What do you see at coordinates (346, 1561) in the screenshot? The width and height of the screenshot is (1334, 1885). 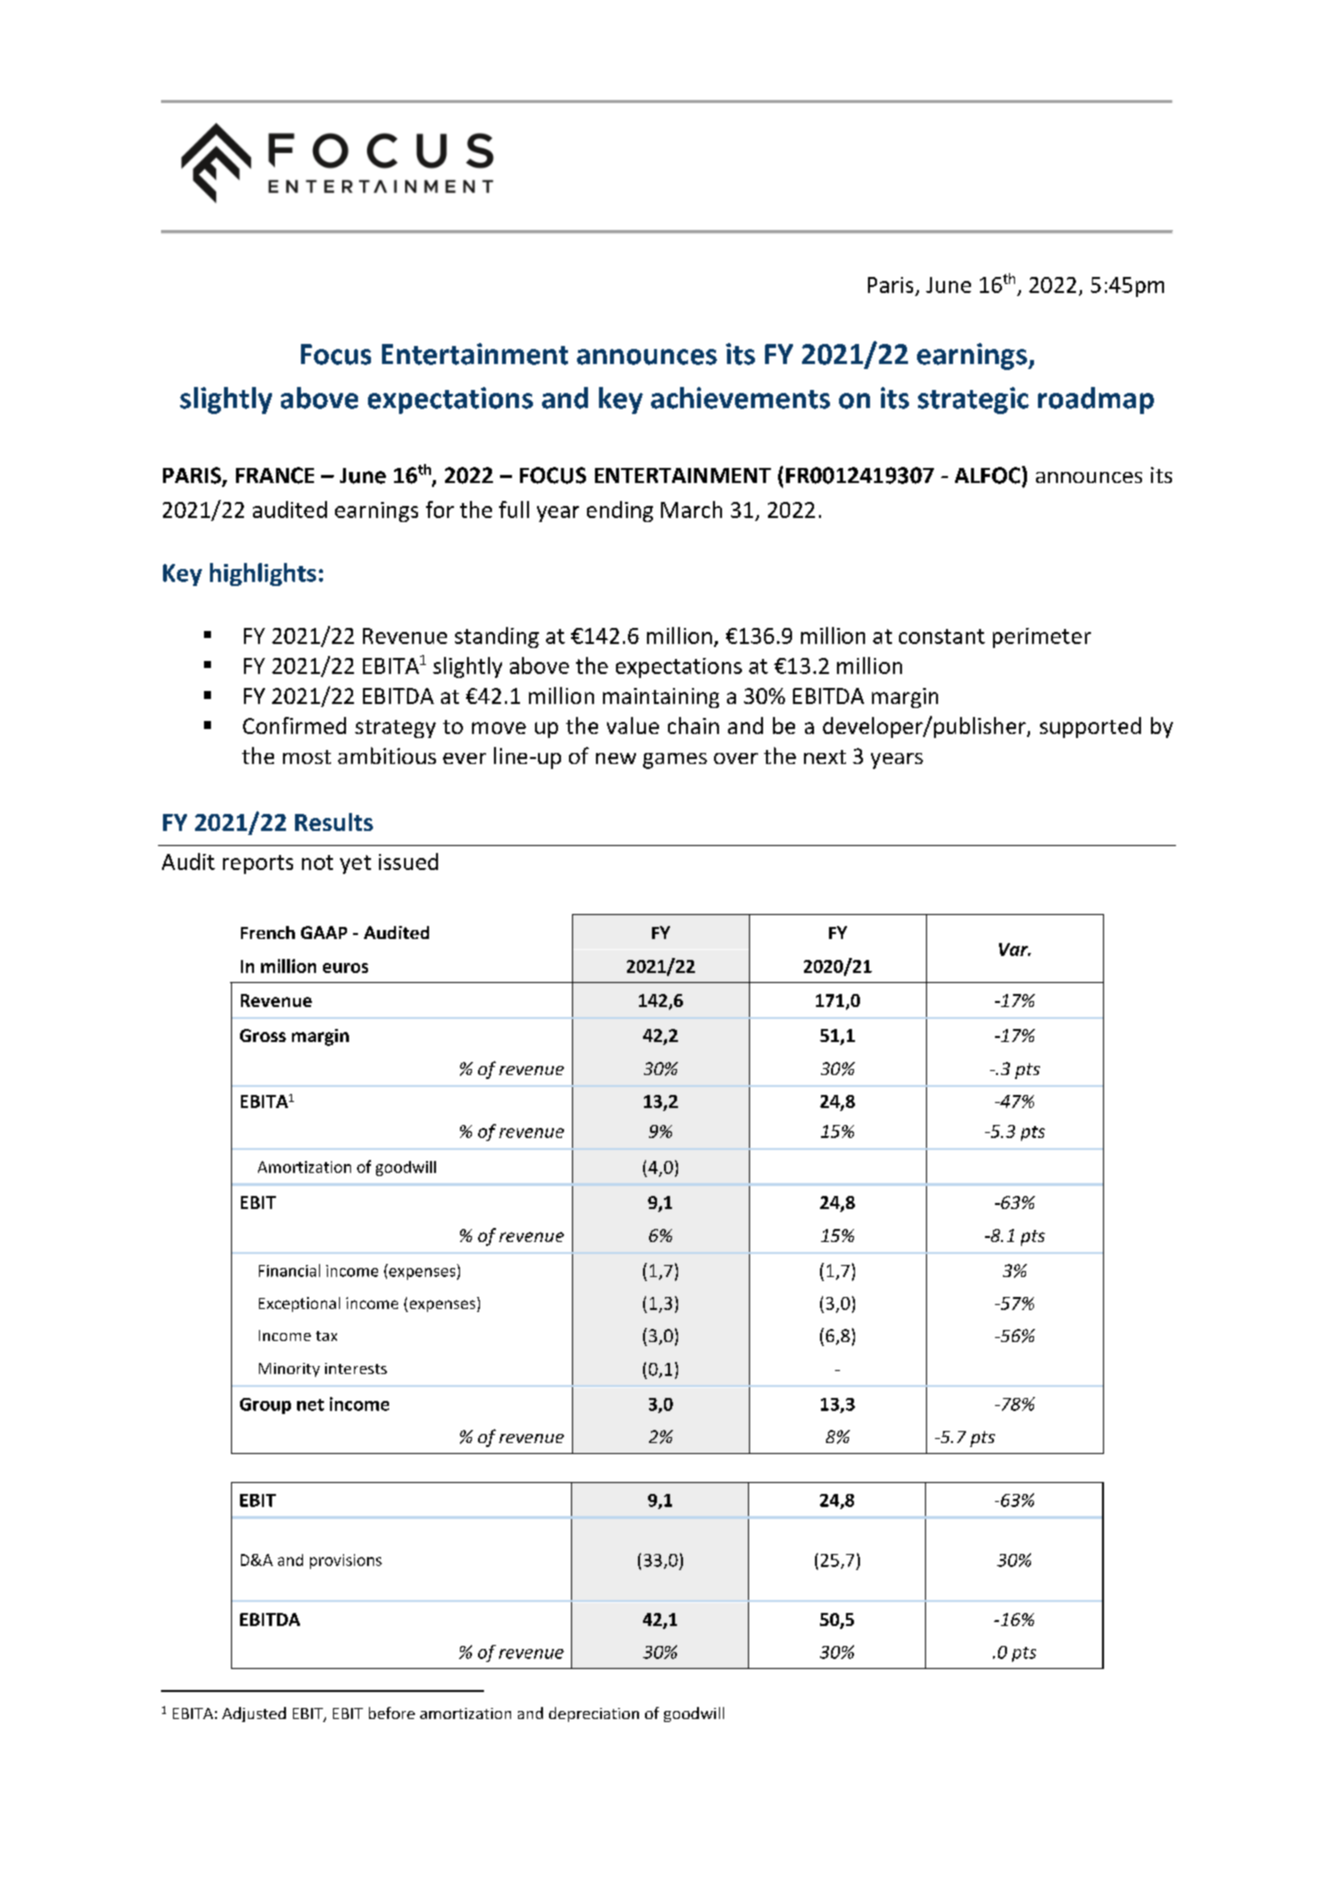 I see `provisions` at bounding box center [346, 1561].
